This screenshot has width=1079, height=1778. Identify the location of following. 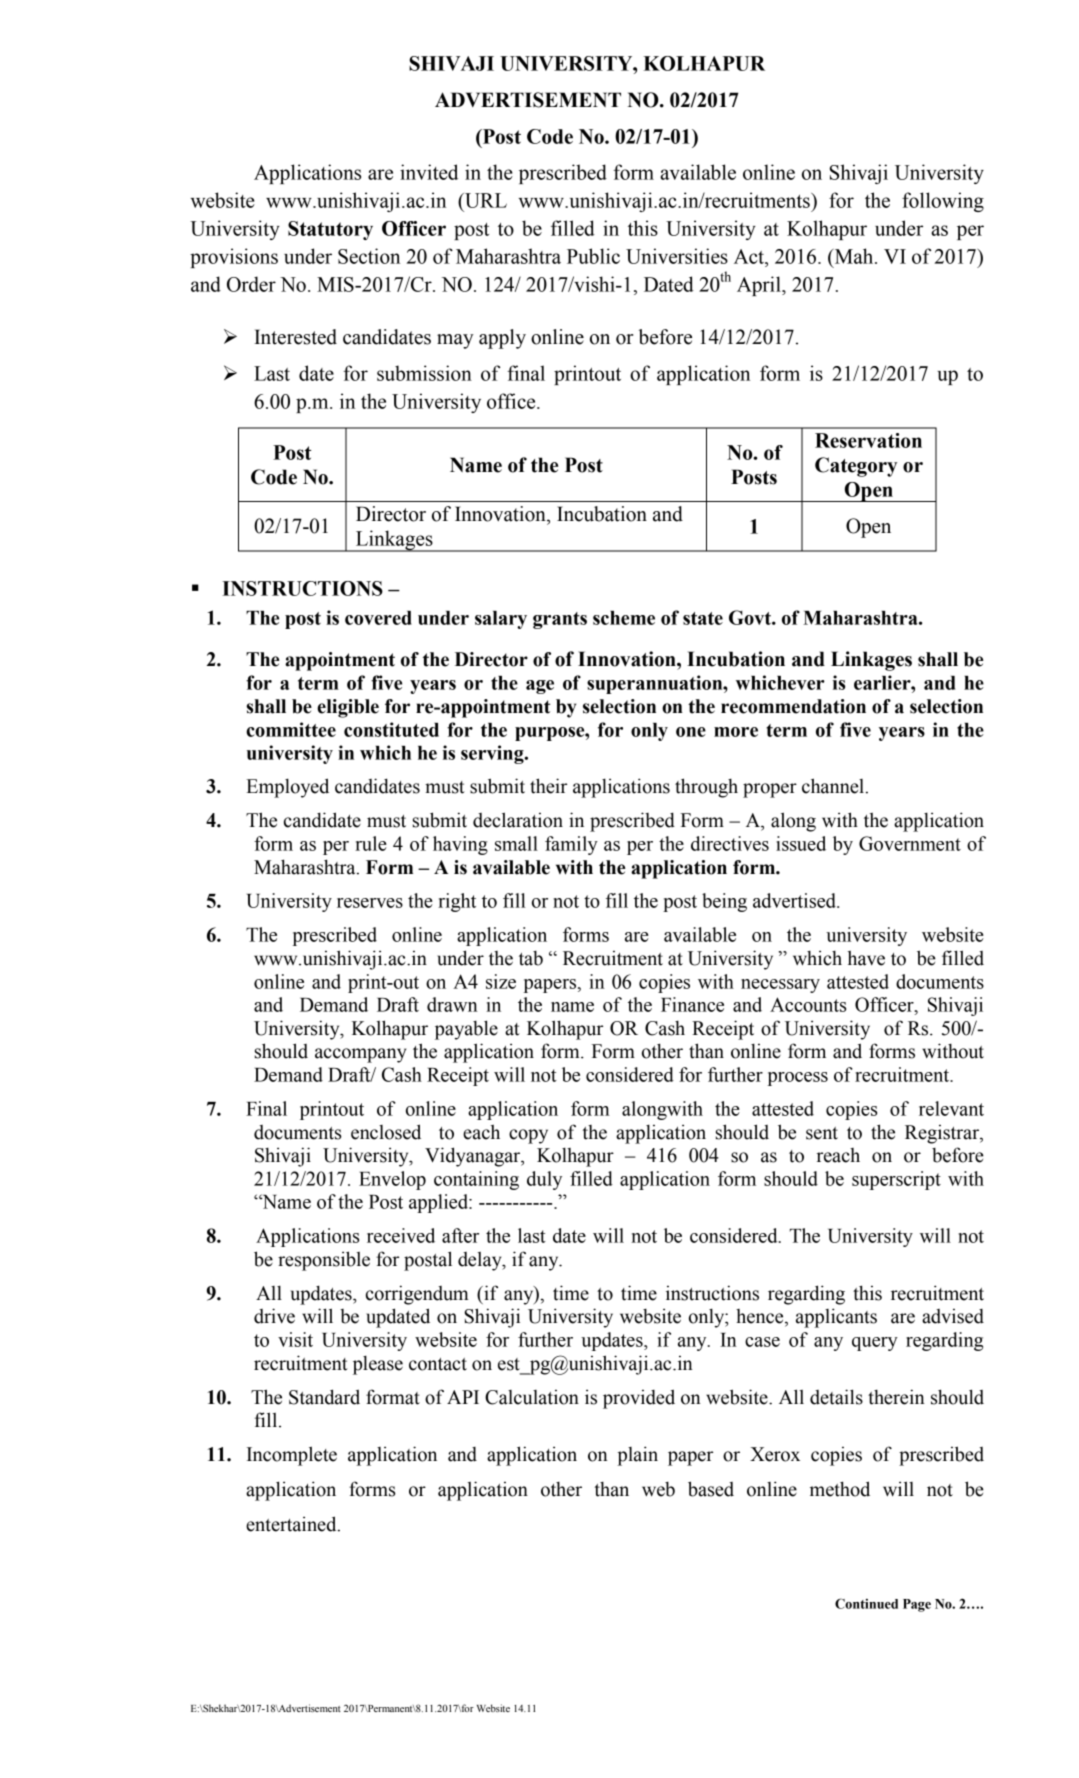
(943, 202).
